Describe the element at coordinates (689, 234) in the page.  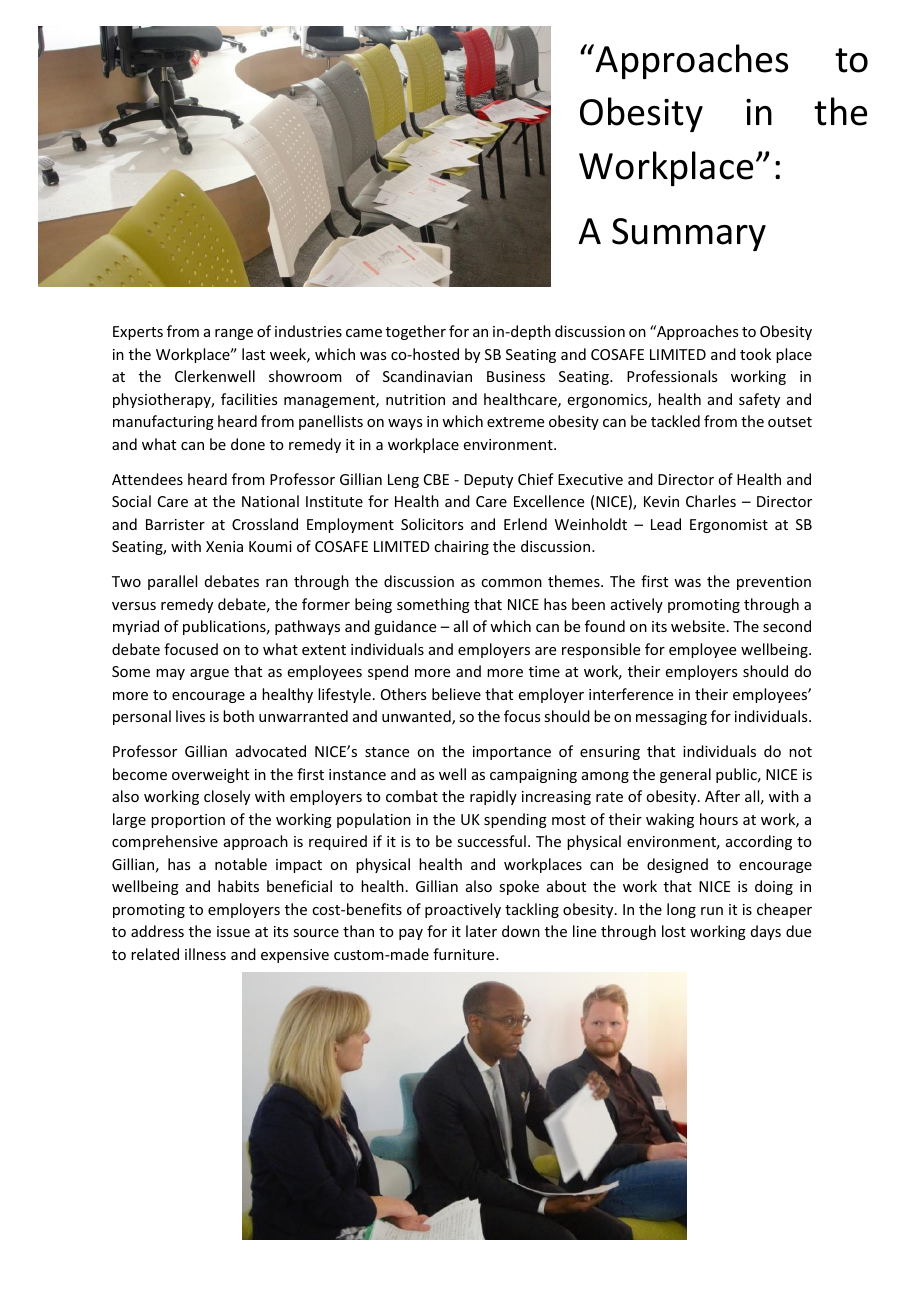
I see `Summary` at that location.
